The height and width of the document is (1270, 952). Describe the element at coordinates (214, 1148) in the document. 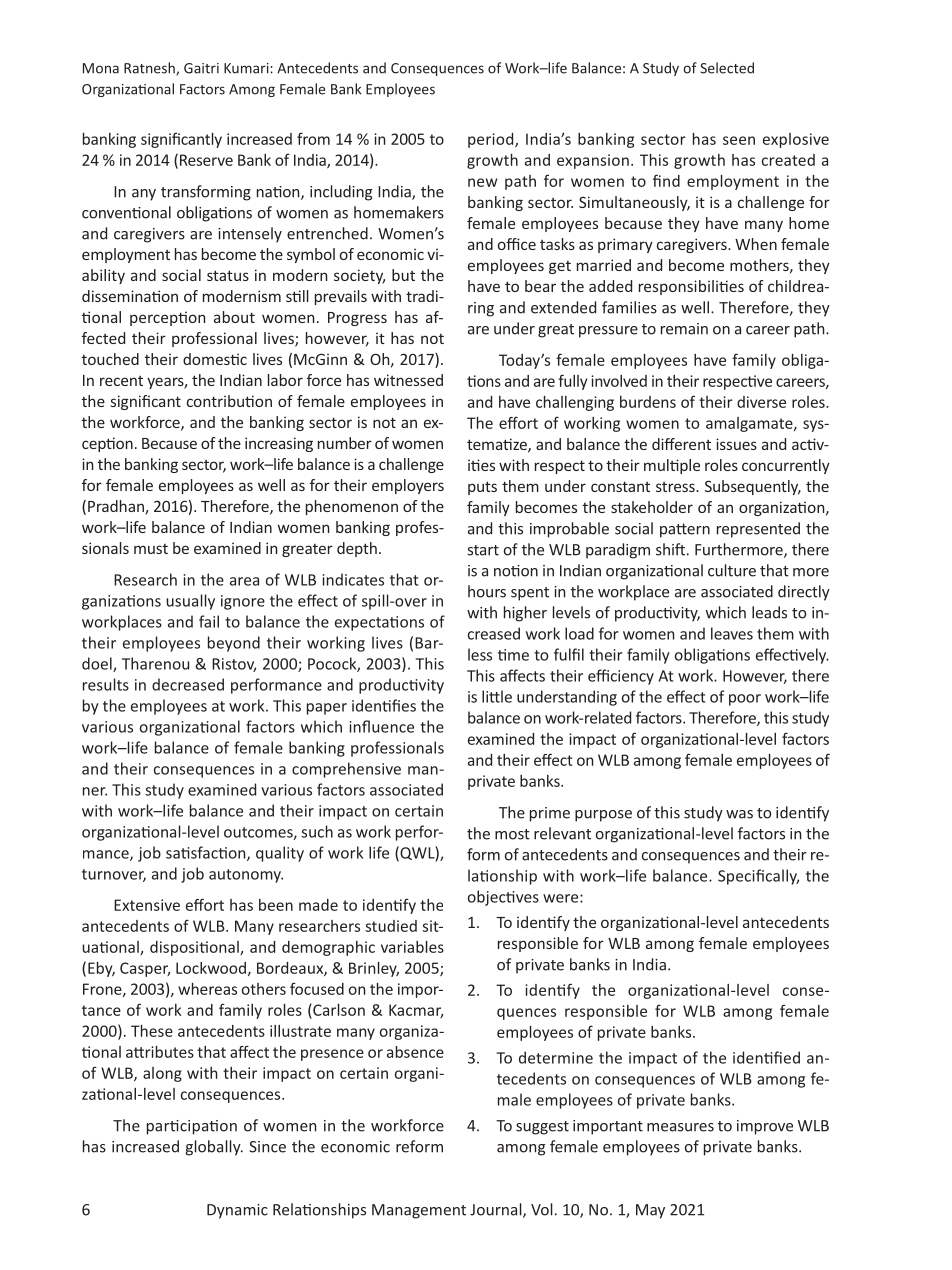

I see `globally` at that location.
